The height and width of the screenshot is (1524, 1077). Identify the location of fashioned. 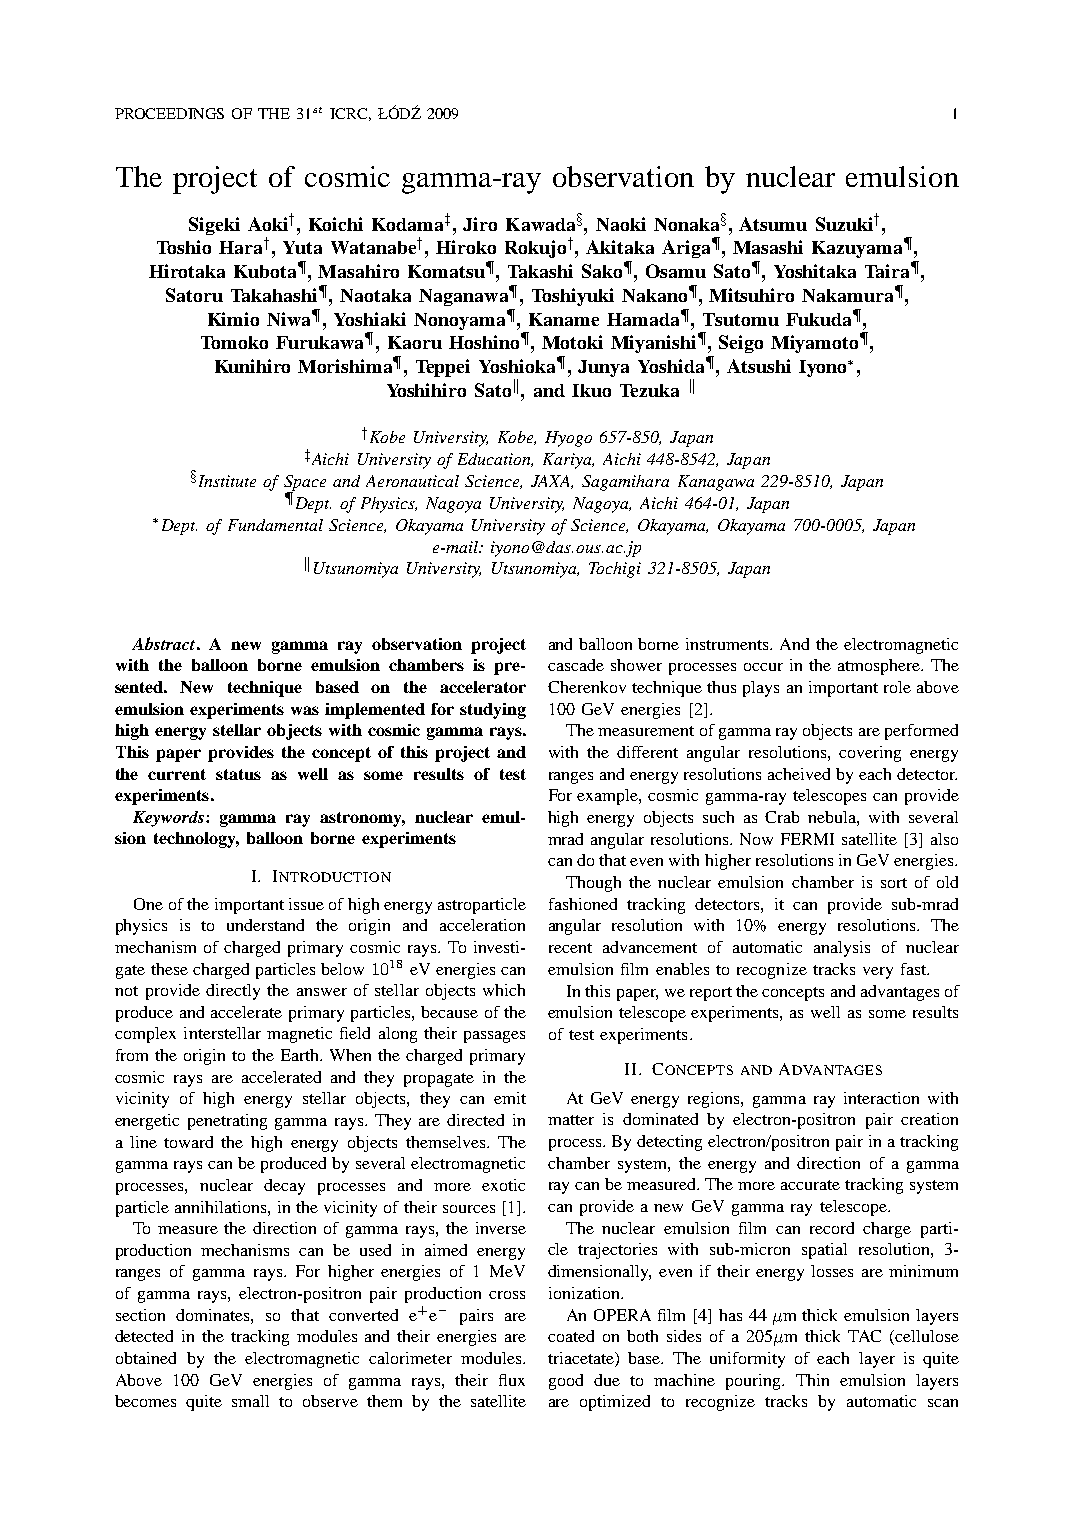
(583, 904).
